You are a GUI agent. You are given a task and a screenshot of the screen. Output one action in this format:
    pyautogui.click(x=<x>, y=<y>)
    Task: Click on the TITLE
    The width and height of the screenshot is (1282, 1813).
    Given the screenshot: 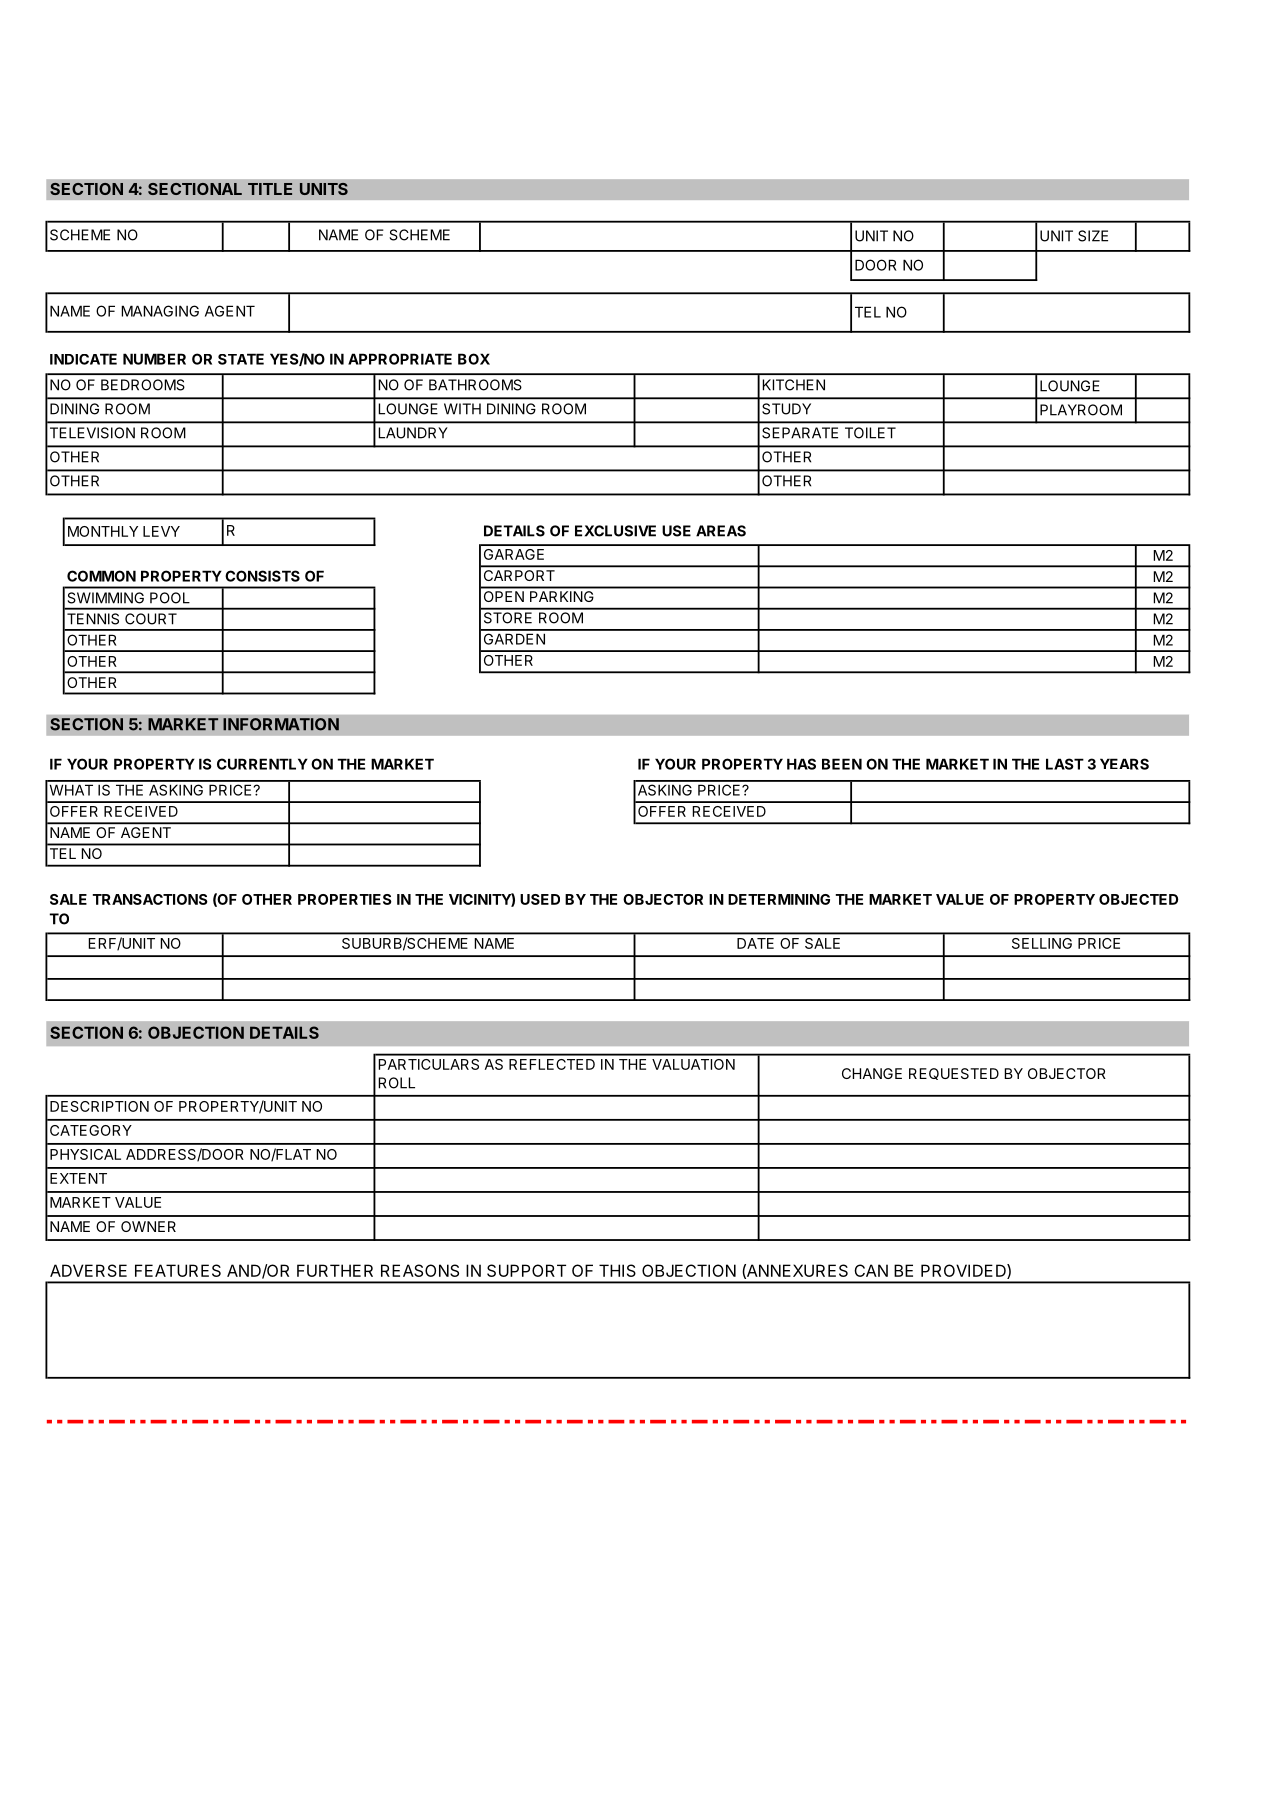 What is the action you would take?
    pyautogui.click(x=270, y=189)
